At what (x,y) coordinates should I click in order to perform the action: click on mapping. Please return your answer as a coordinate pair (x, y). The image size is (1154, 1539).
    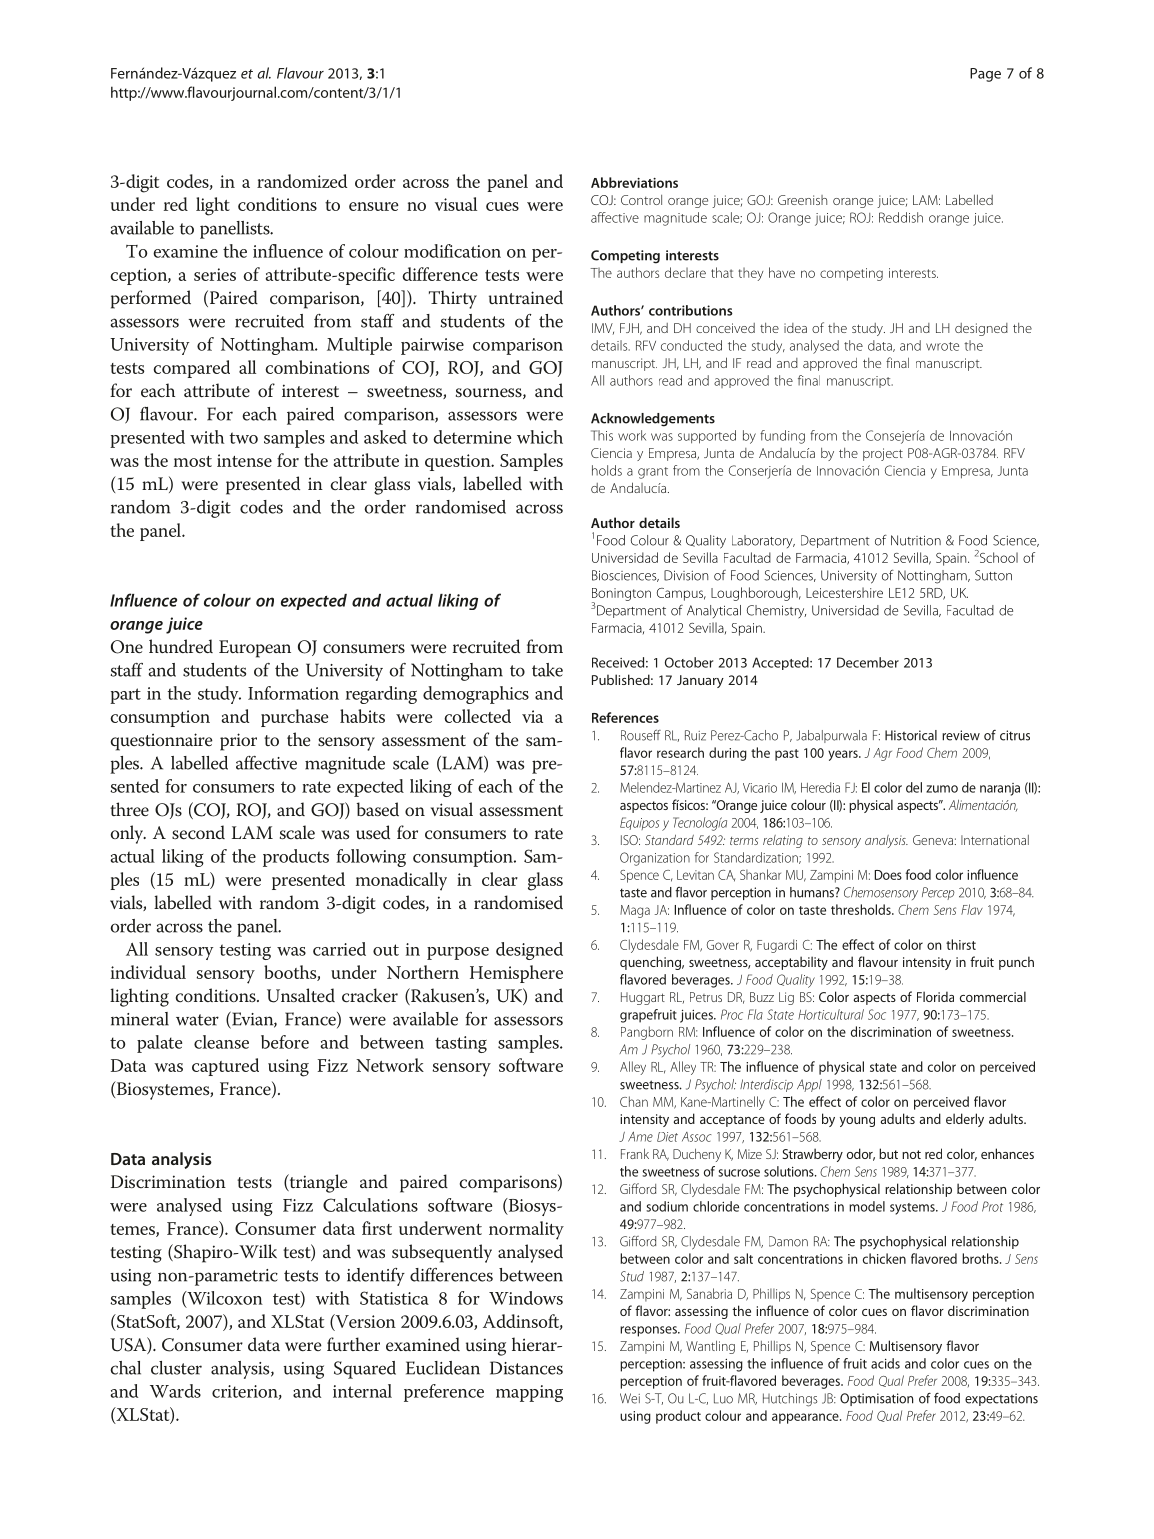
    Looking at the image, I should click on (529, 1393).
